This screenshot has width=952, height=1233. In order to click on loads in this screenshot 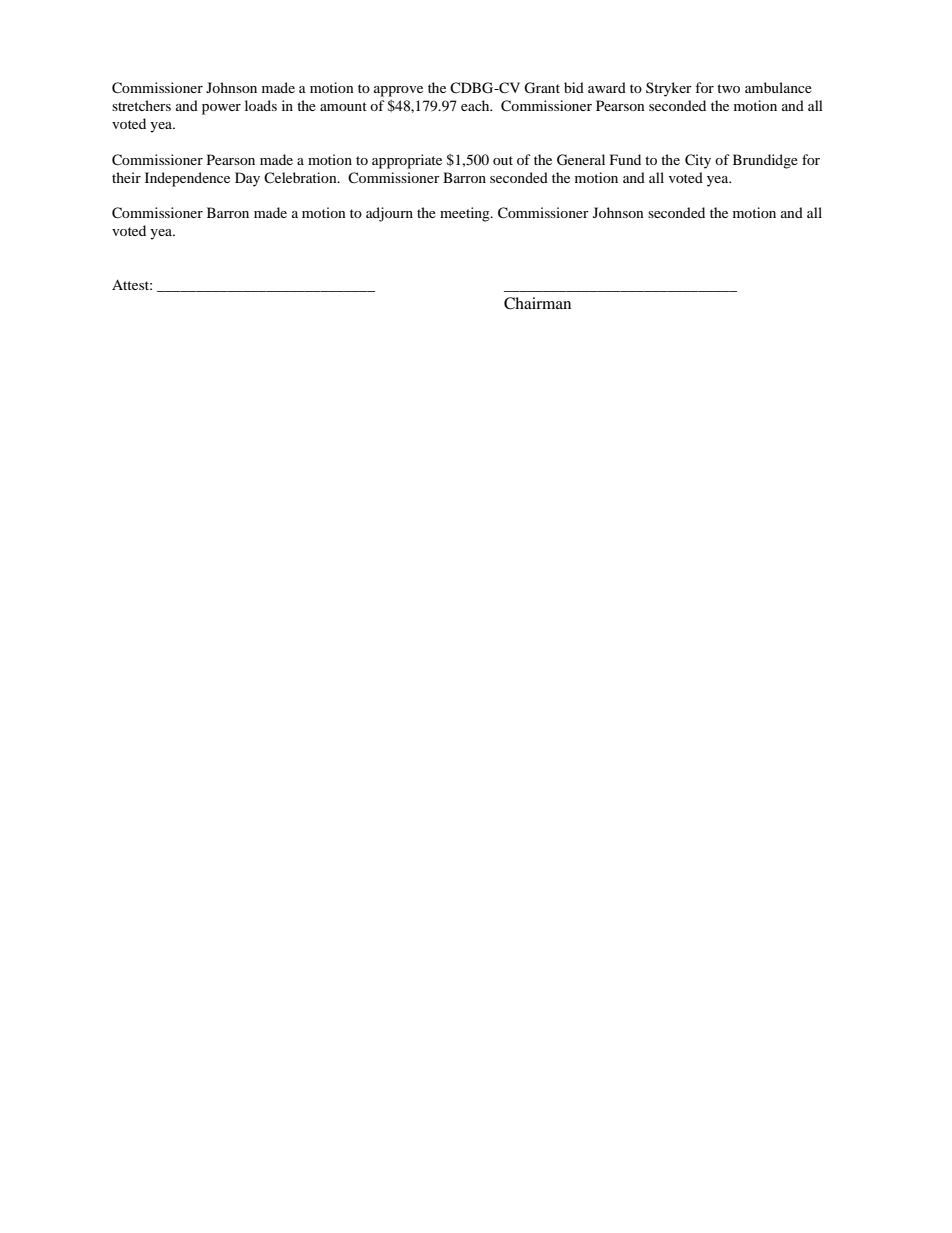, I will do `click(261, 105)`.
